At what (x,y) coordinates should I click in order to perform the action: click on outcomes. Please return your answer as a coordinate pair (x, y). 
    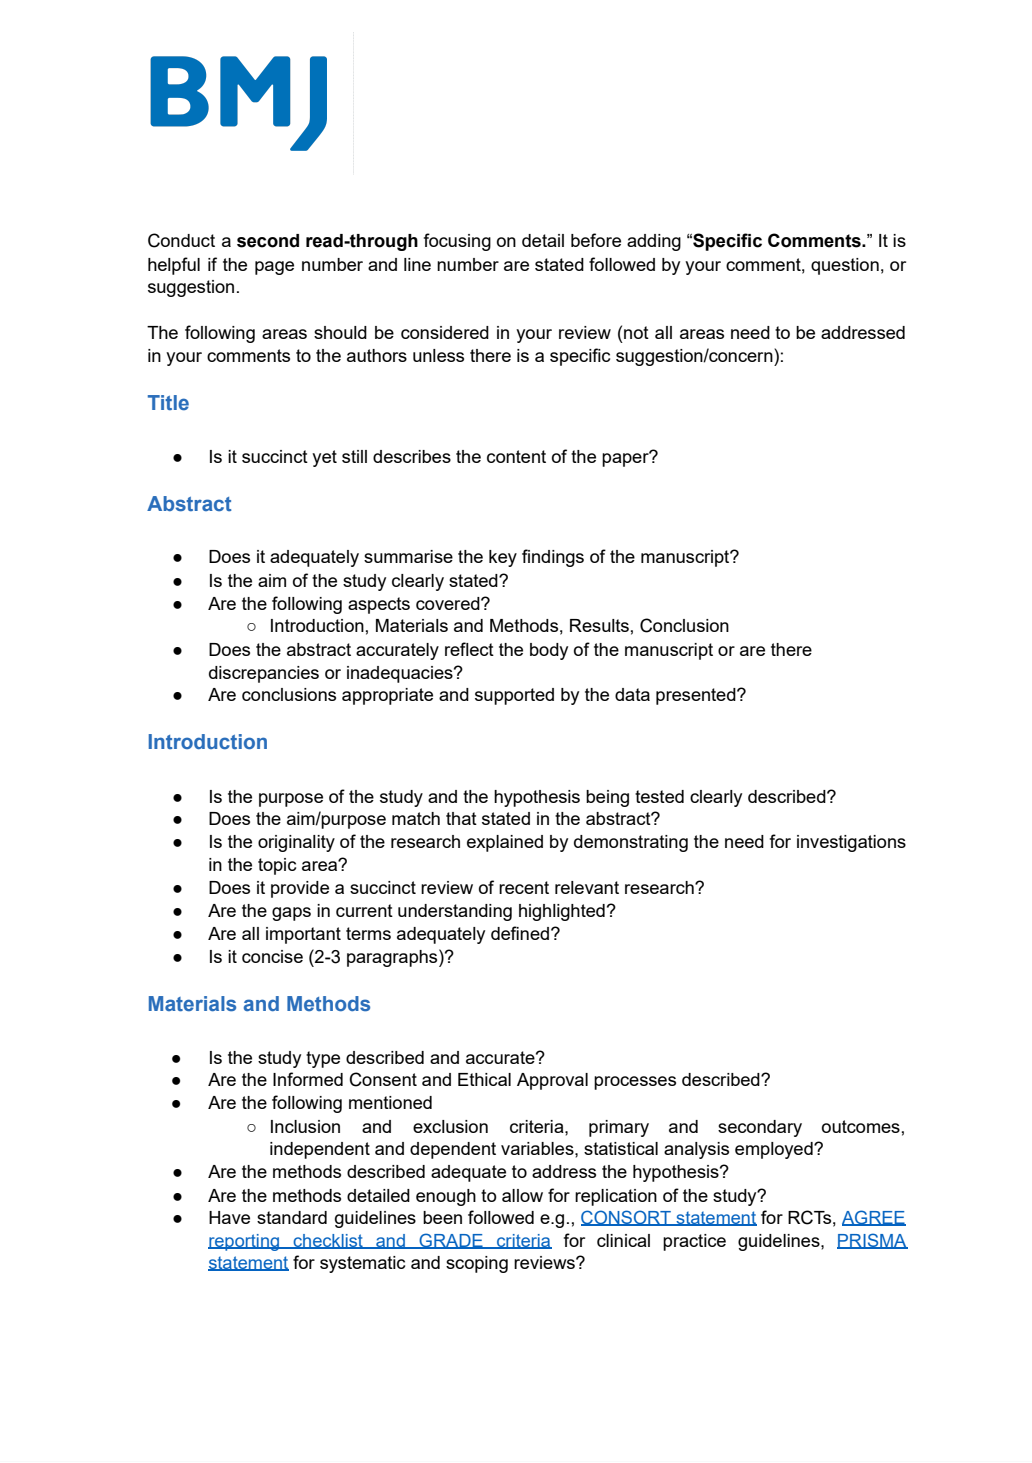
    Looking at the image, I should click on (861, 1126).
